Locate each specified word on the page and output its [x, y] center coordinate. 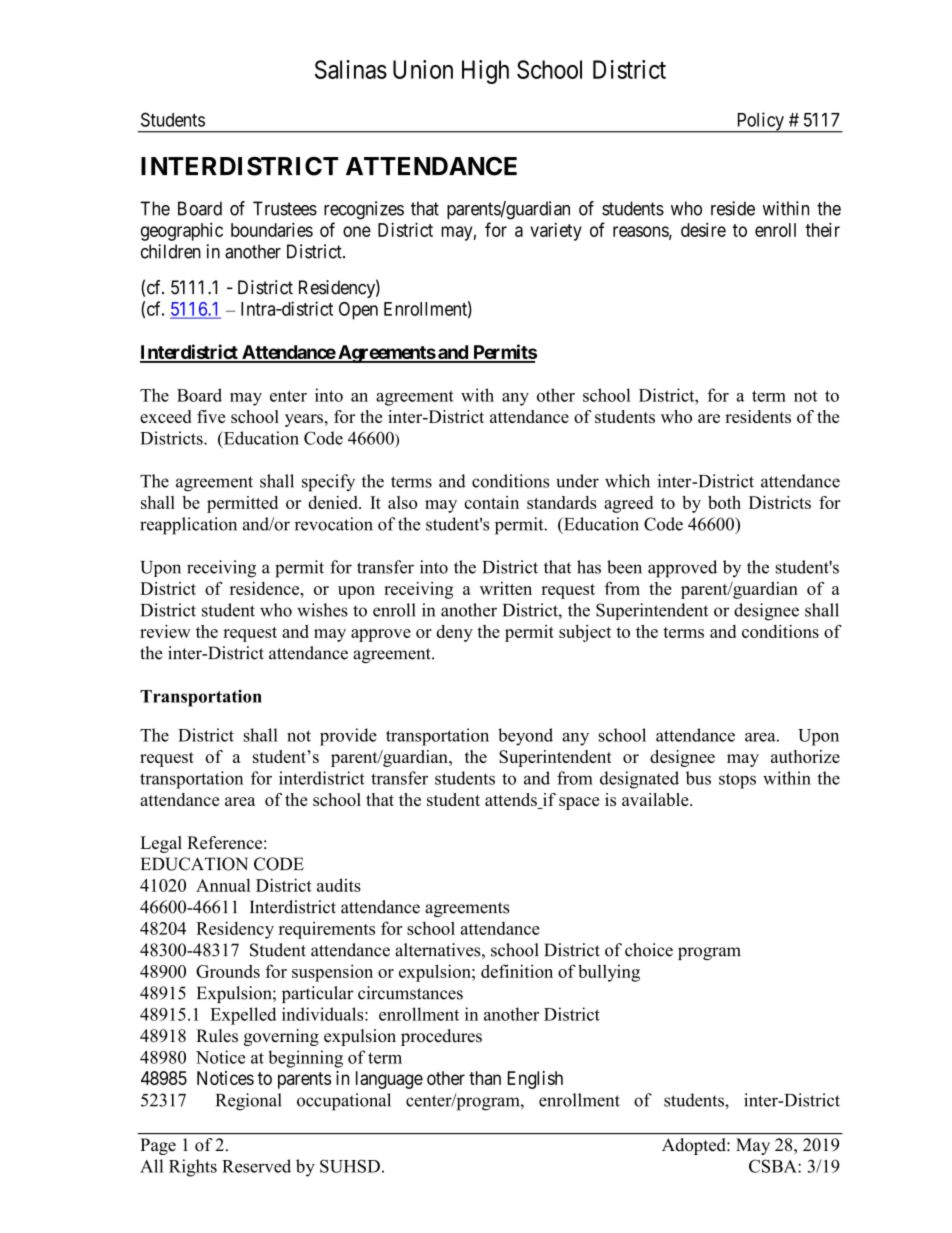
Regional [249, 1102]
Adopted [695, 1146]
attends [512, 801]
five [211, 416]
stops [737, 781]
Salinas [351, 69]
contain [491, 502]
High [485, 72]
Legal [161, 844]
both [724, 502]
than [485, 1078]
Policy [760, 122]
